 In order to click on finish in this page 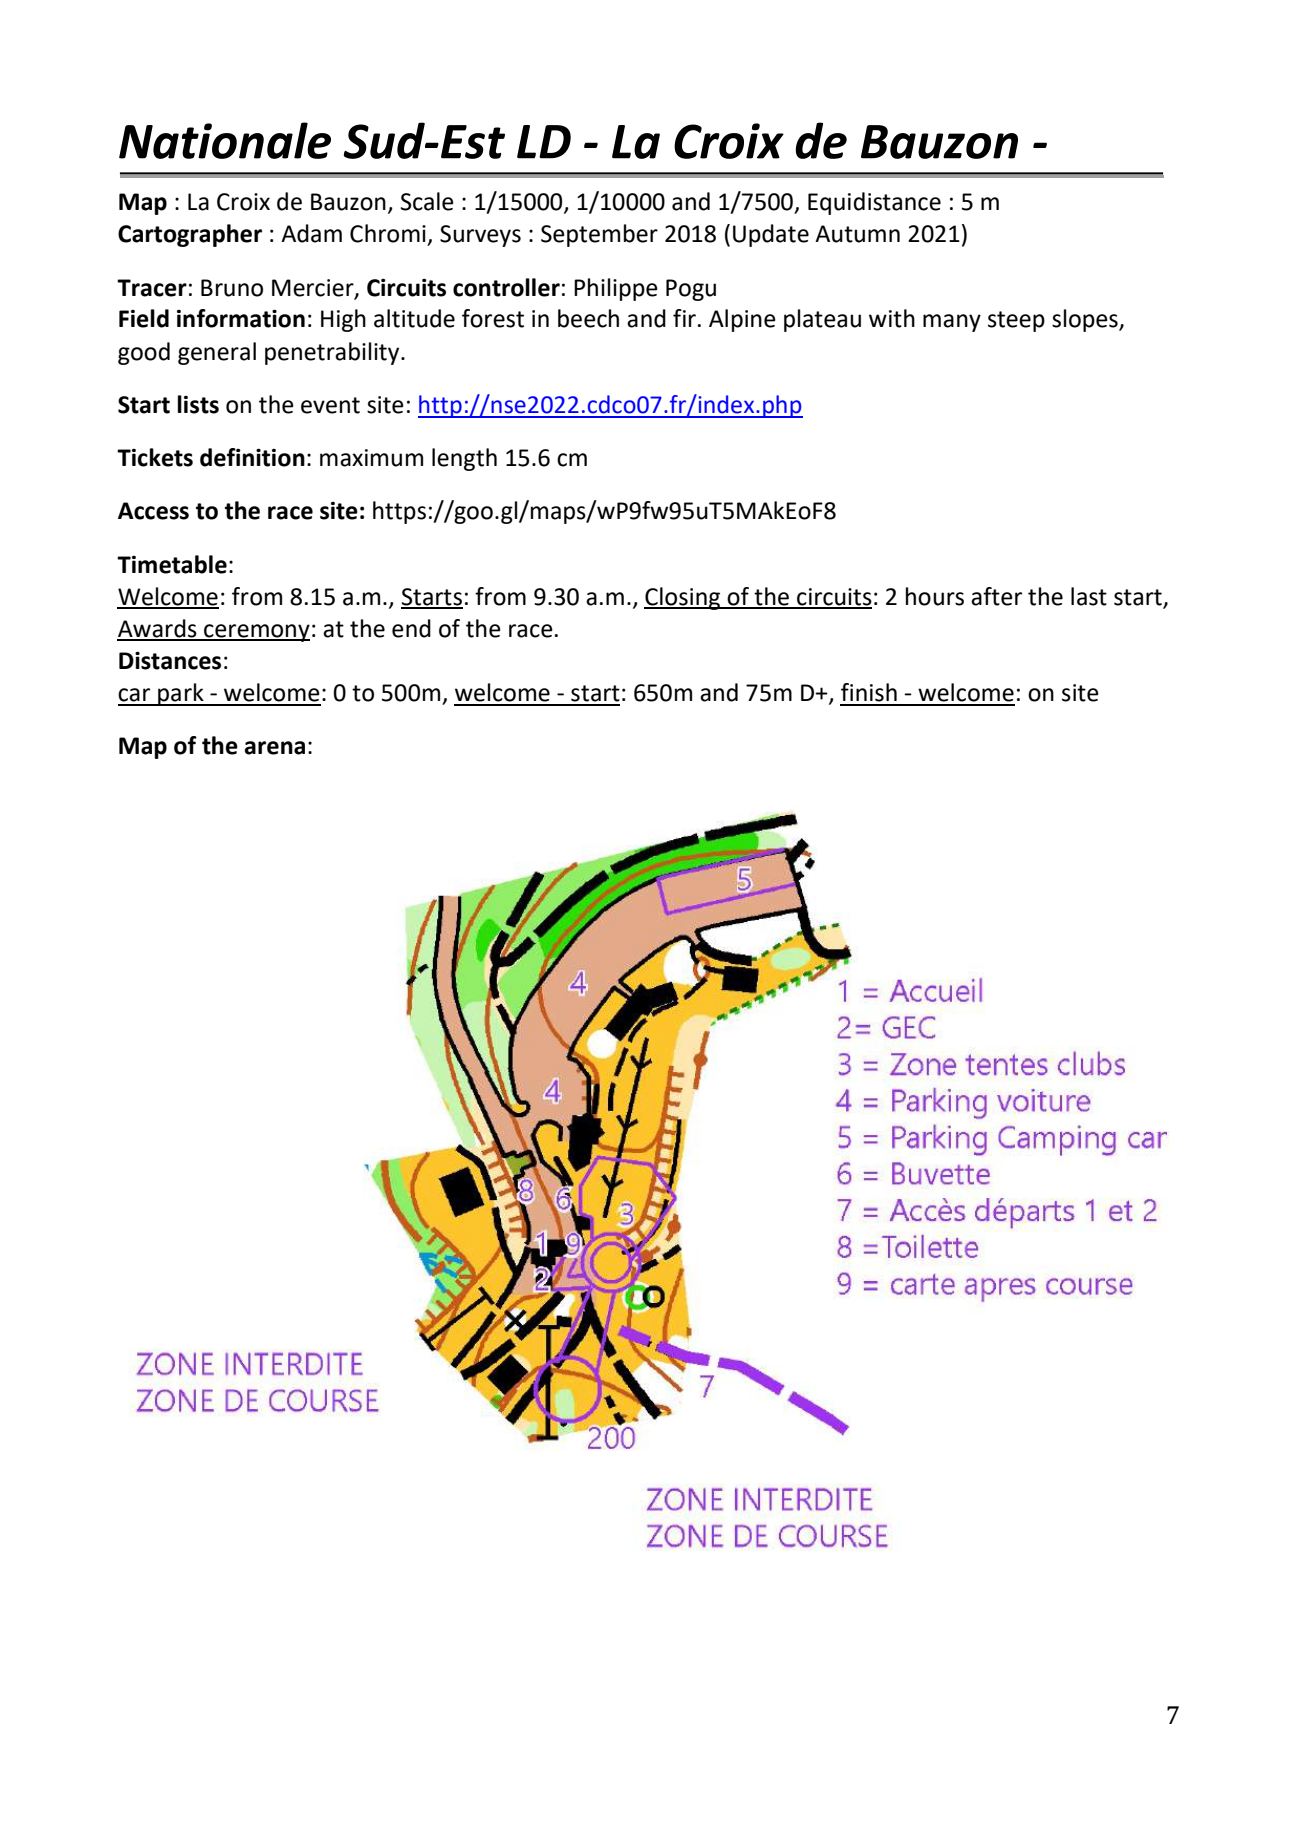, I will do `click(869, 692)`.
